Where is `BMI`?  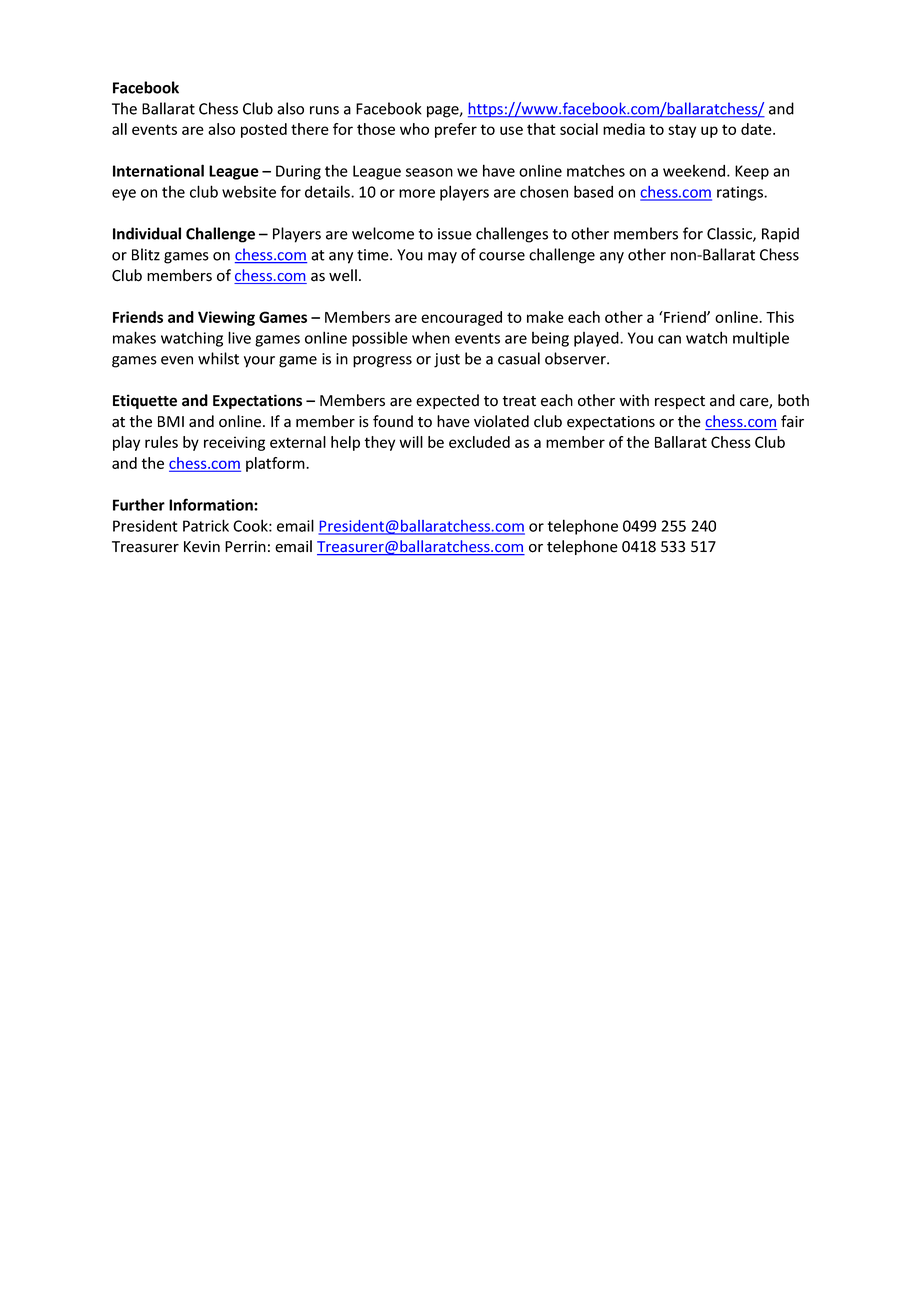
BMI is located at coordinates (171, 421).
